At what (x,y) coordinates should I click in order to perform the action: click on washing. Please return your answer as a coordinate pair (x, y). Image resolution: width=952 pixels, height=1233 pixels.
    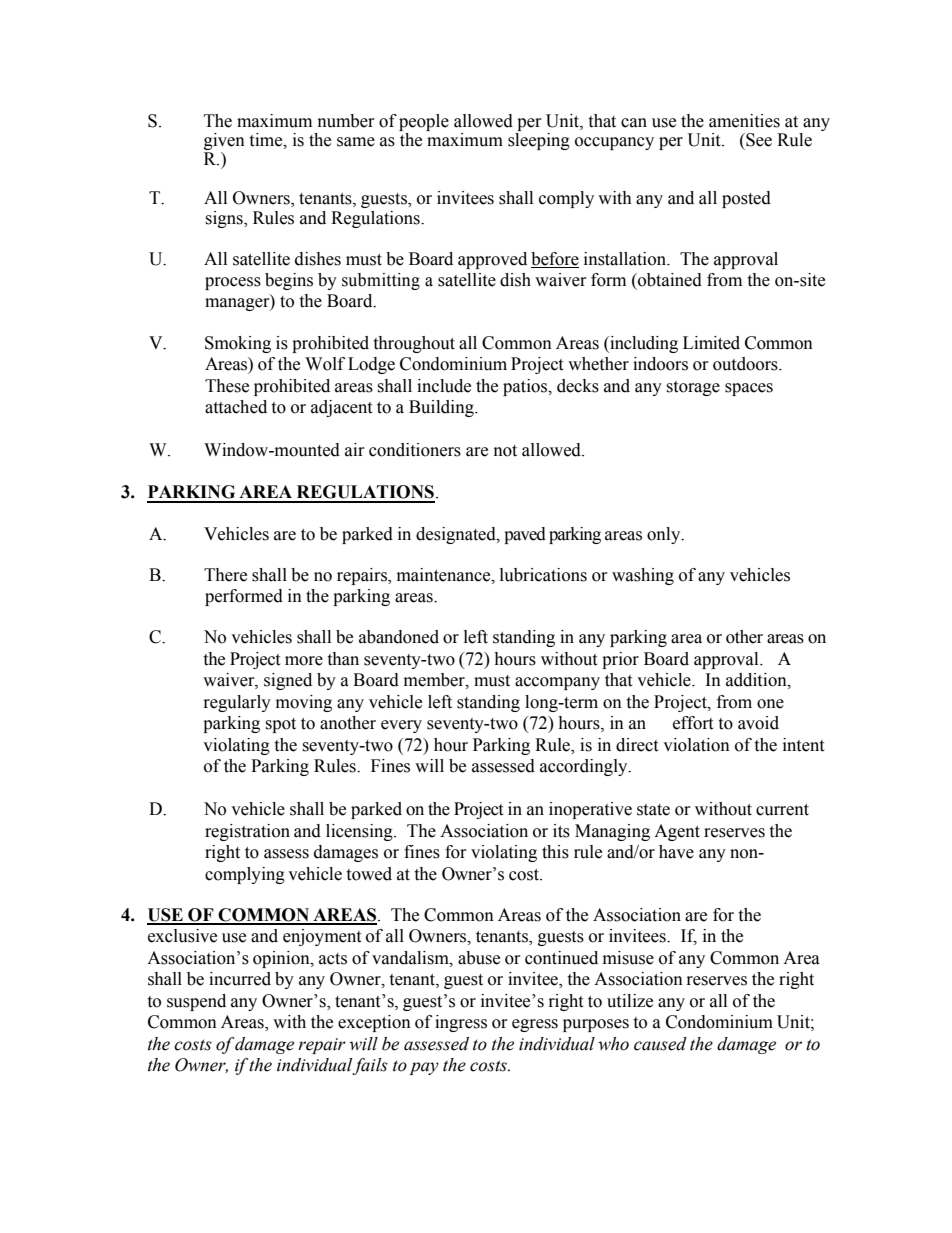
    Looking at the image, I should click on (643, 576).
